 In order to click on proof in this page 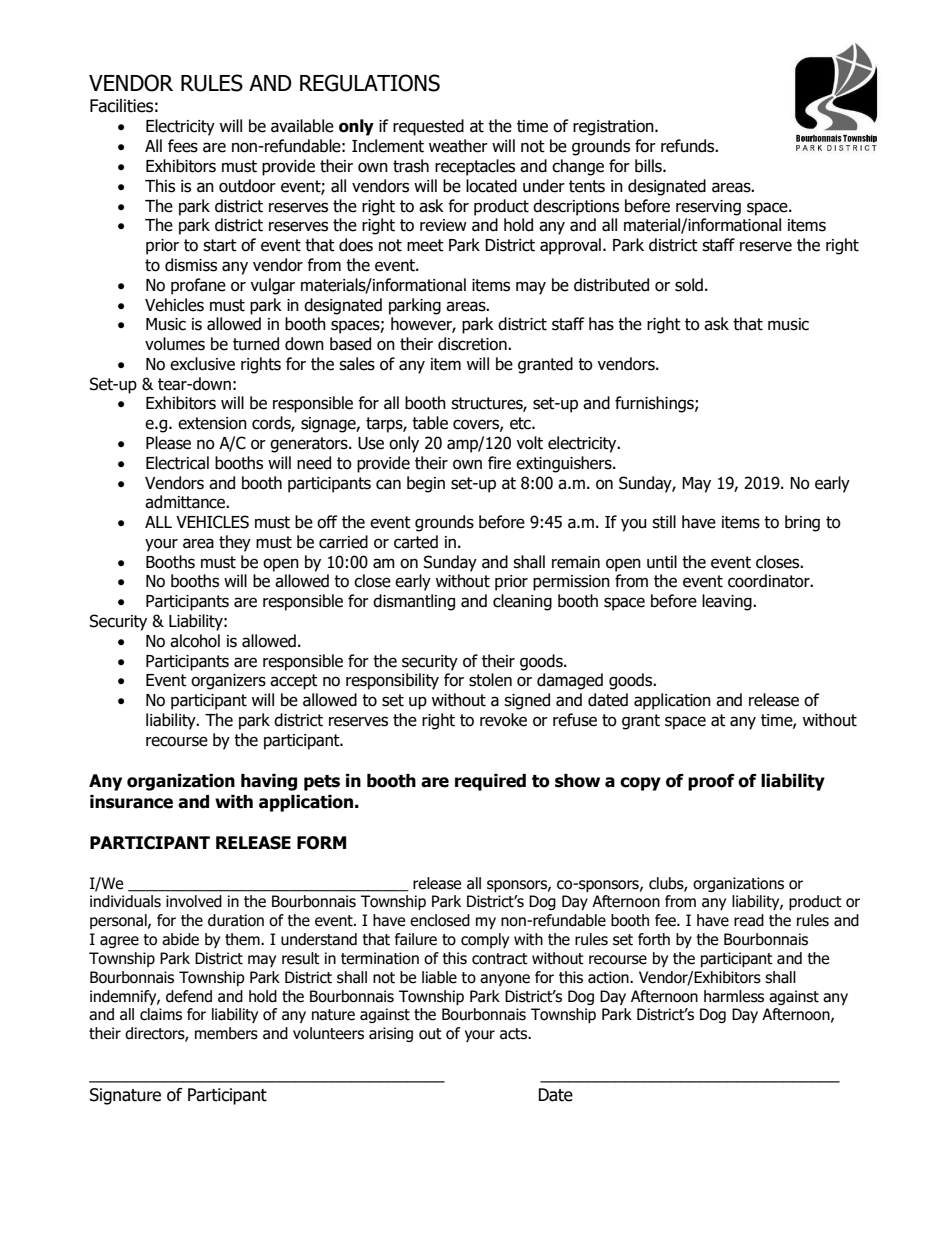, I will do `click(711, 782)`.
